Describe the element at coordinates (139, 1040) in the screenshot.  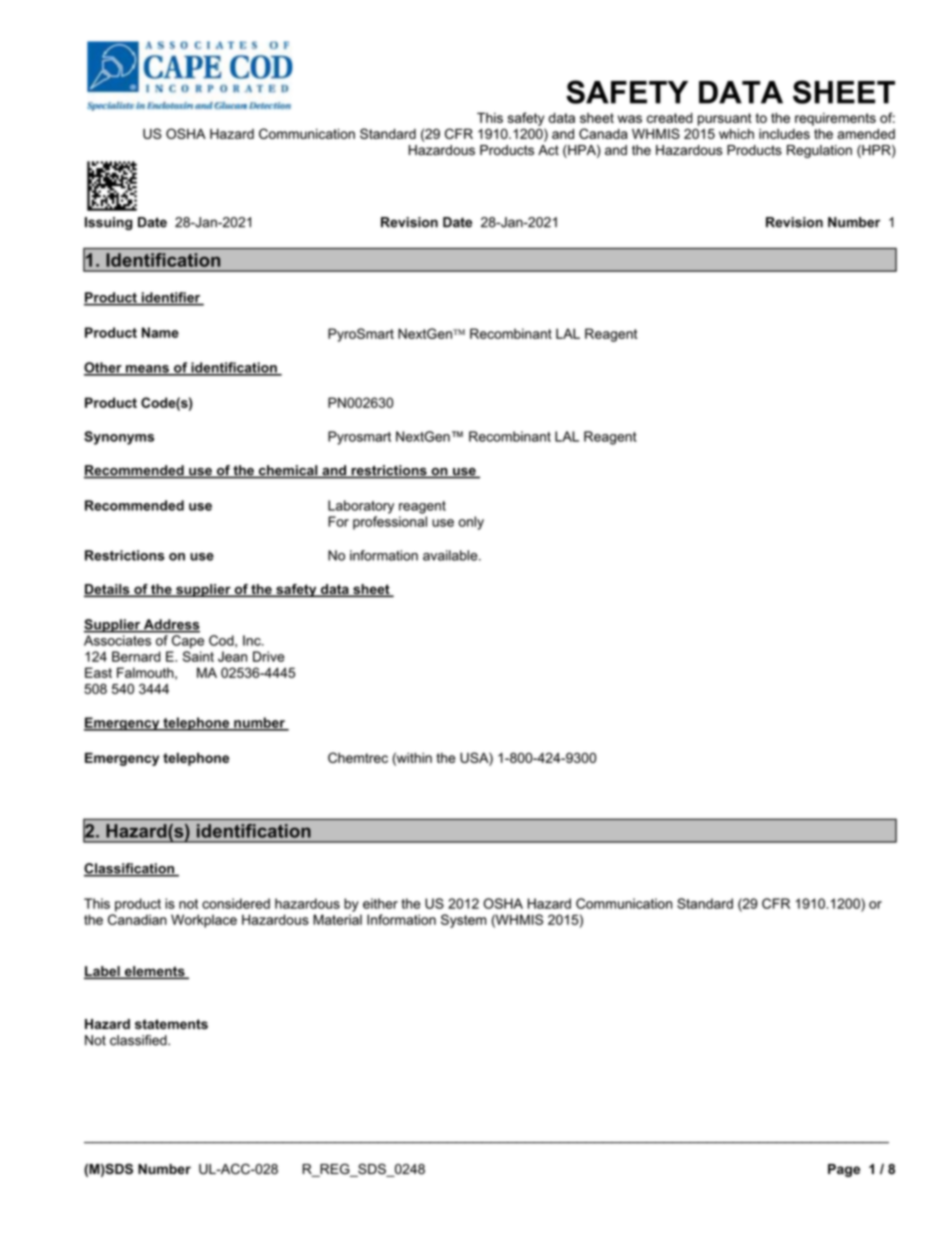
I see `classified` at that location.
